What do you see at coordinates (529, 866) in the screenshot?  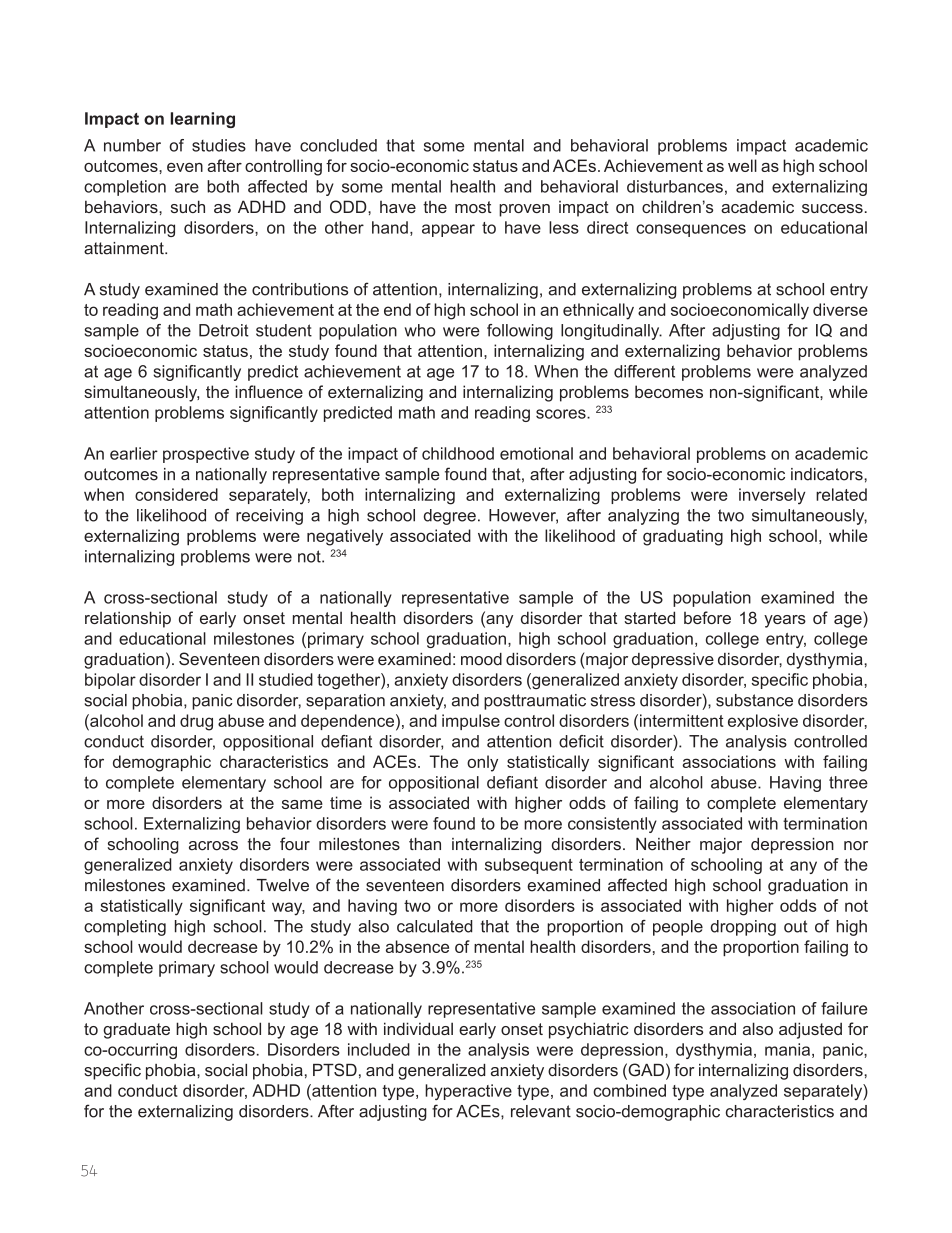 I see `subsequent` at bounding box center [529, 866].
